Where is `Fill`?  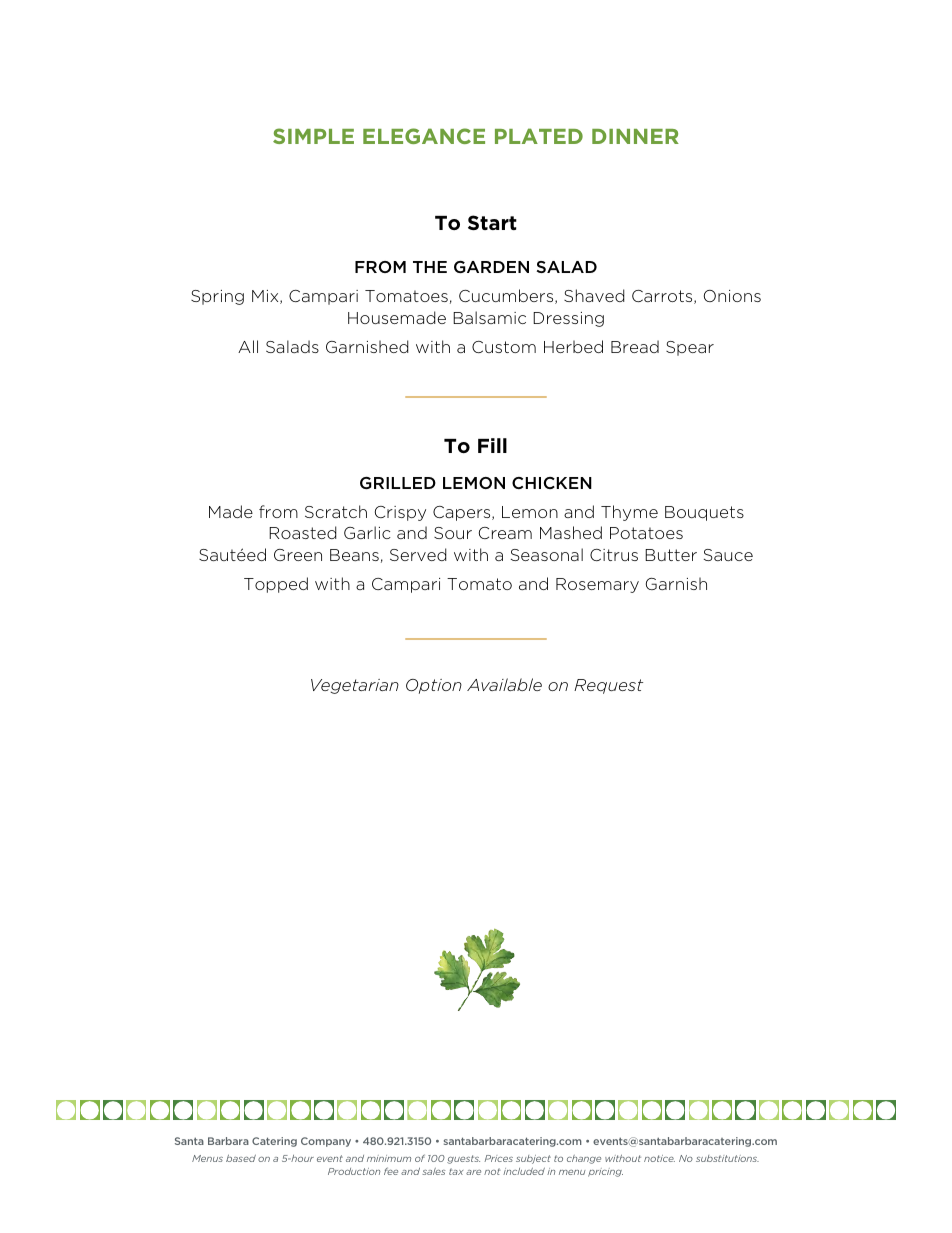
Fill is located at coordinates (492, 445).
